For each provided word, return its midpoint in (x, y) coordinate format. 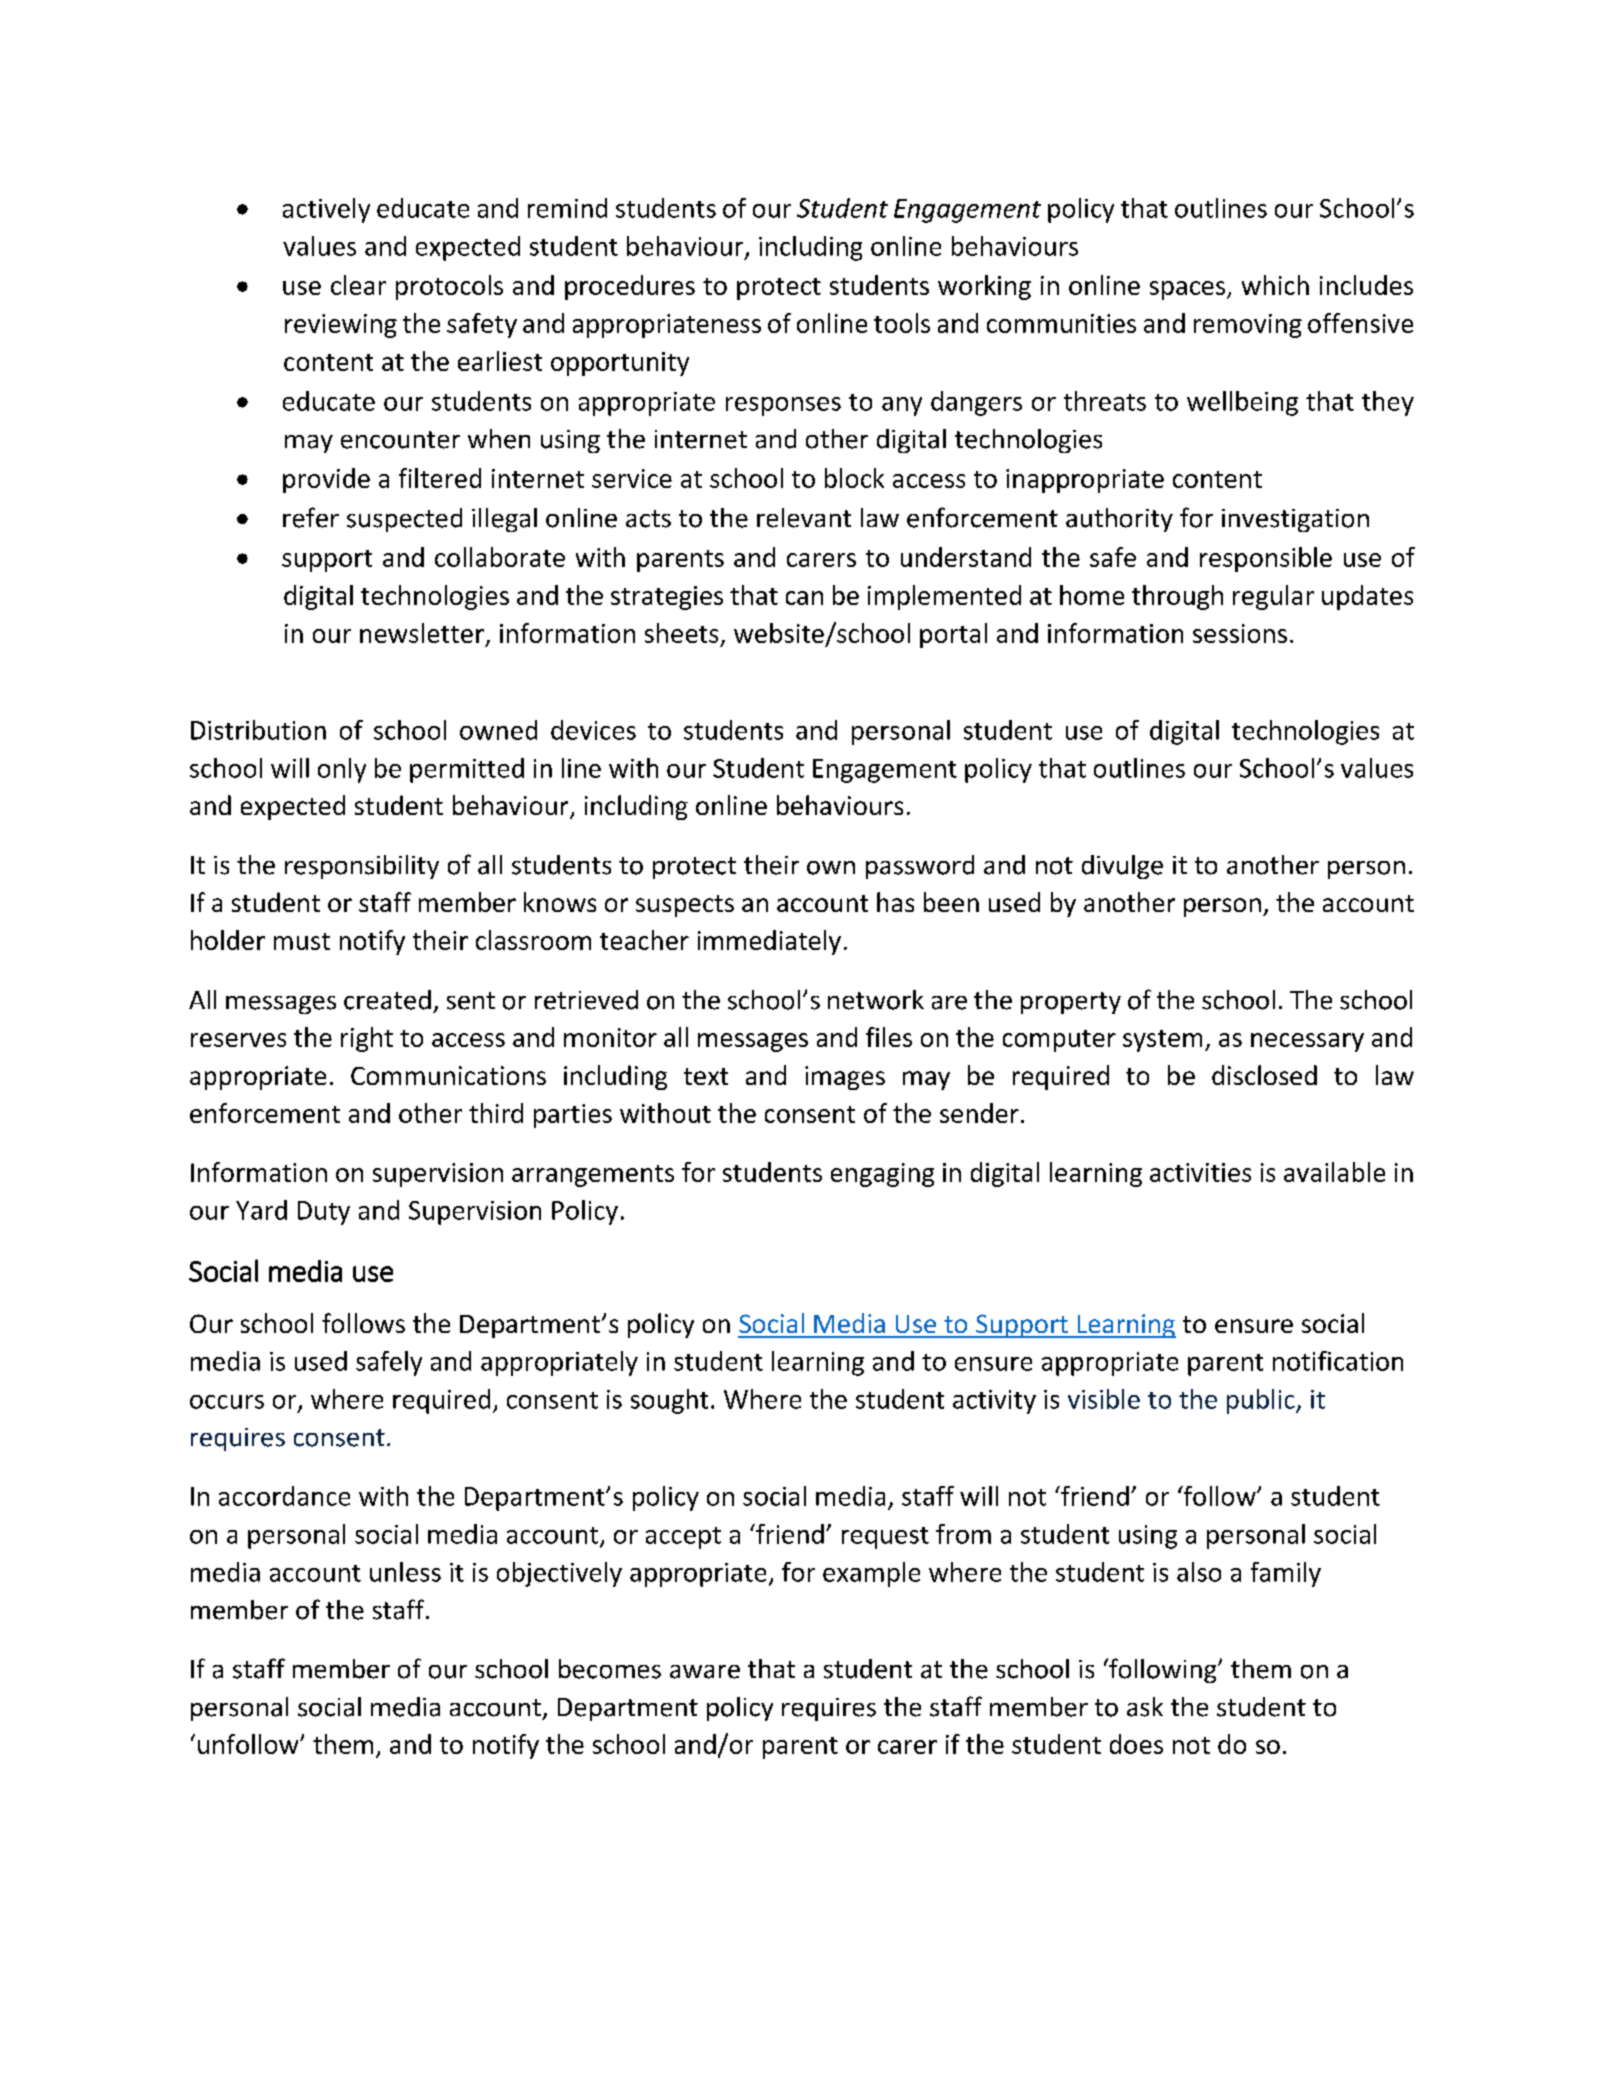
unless (405, 1572)
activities (1200, 1172)
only (342, 770)
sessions (1240, 633)
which (1275, 285)
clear (358, 285)
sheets (681, 633)
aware (705, 1672)
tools (902, 323)
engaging (882, 1175)
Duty (324, 1213)
